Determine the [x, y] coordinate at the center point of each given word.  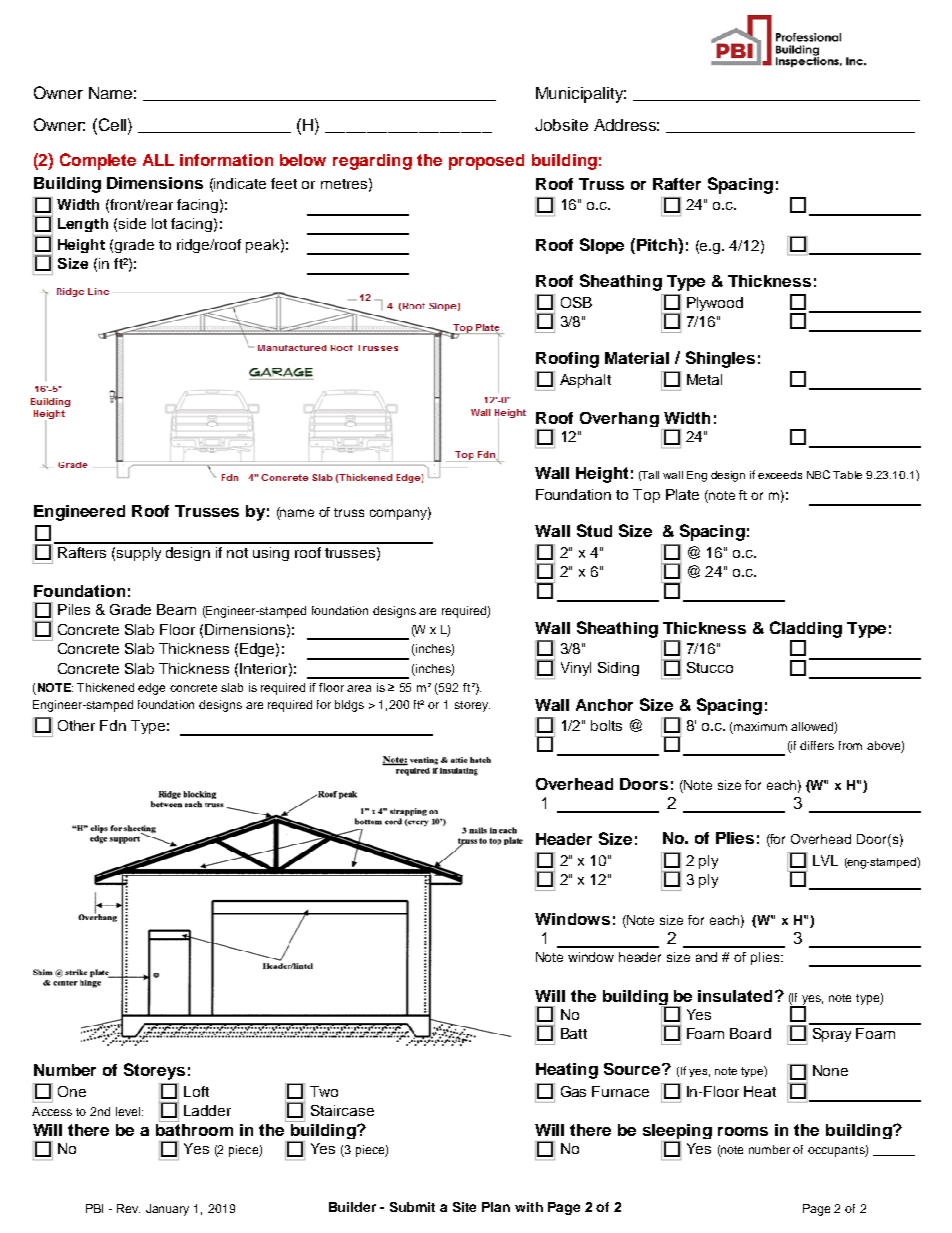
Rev [128, 1208]
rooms [743, 1131]
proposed [486, 162]
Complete [98, 161]
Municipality [581, 95]
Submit [412, 1207]
